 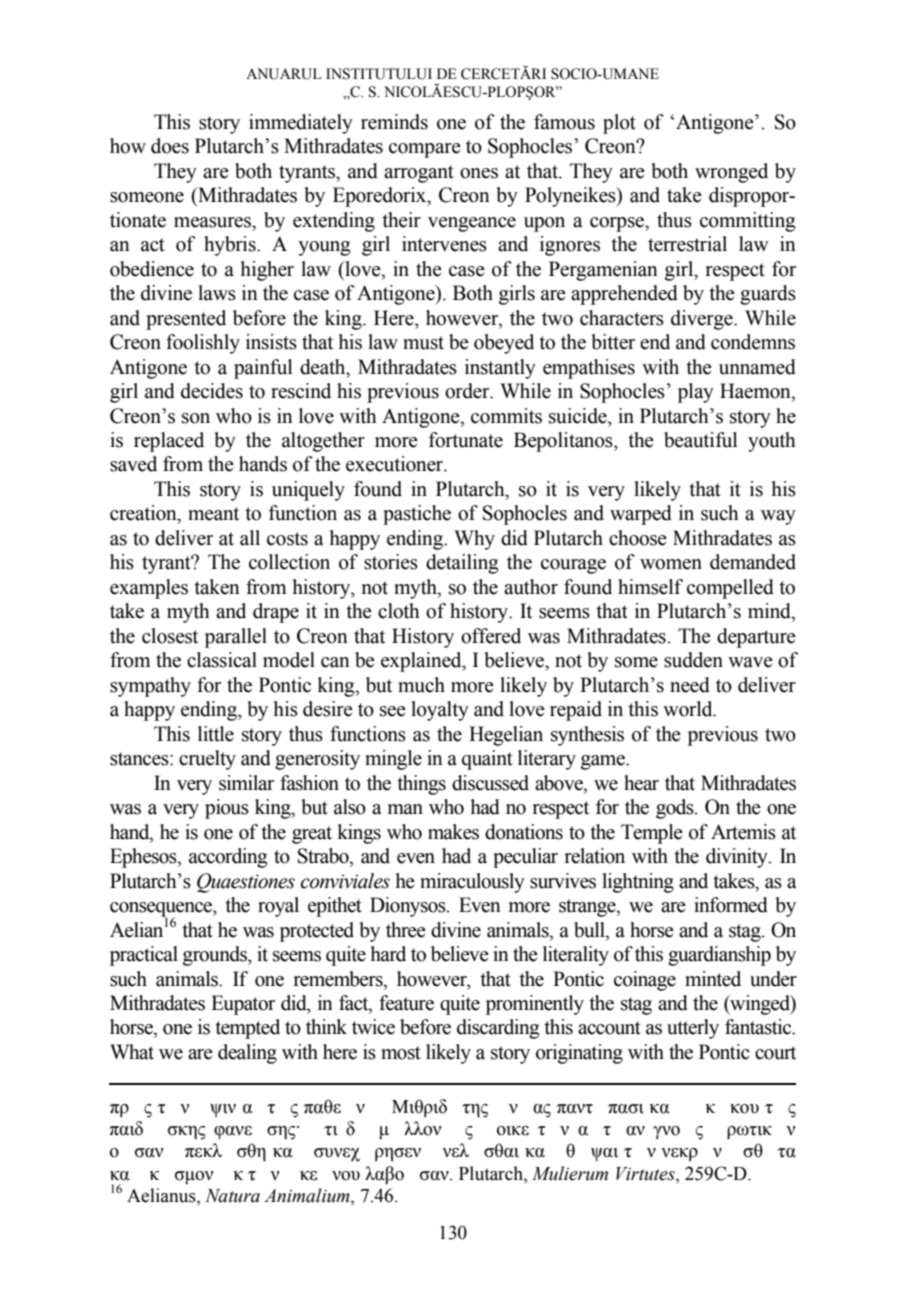 I want to click on decides, so click(x=212, y=391).
